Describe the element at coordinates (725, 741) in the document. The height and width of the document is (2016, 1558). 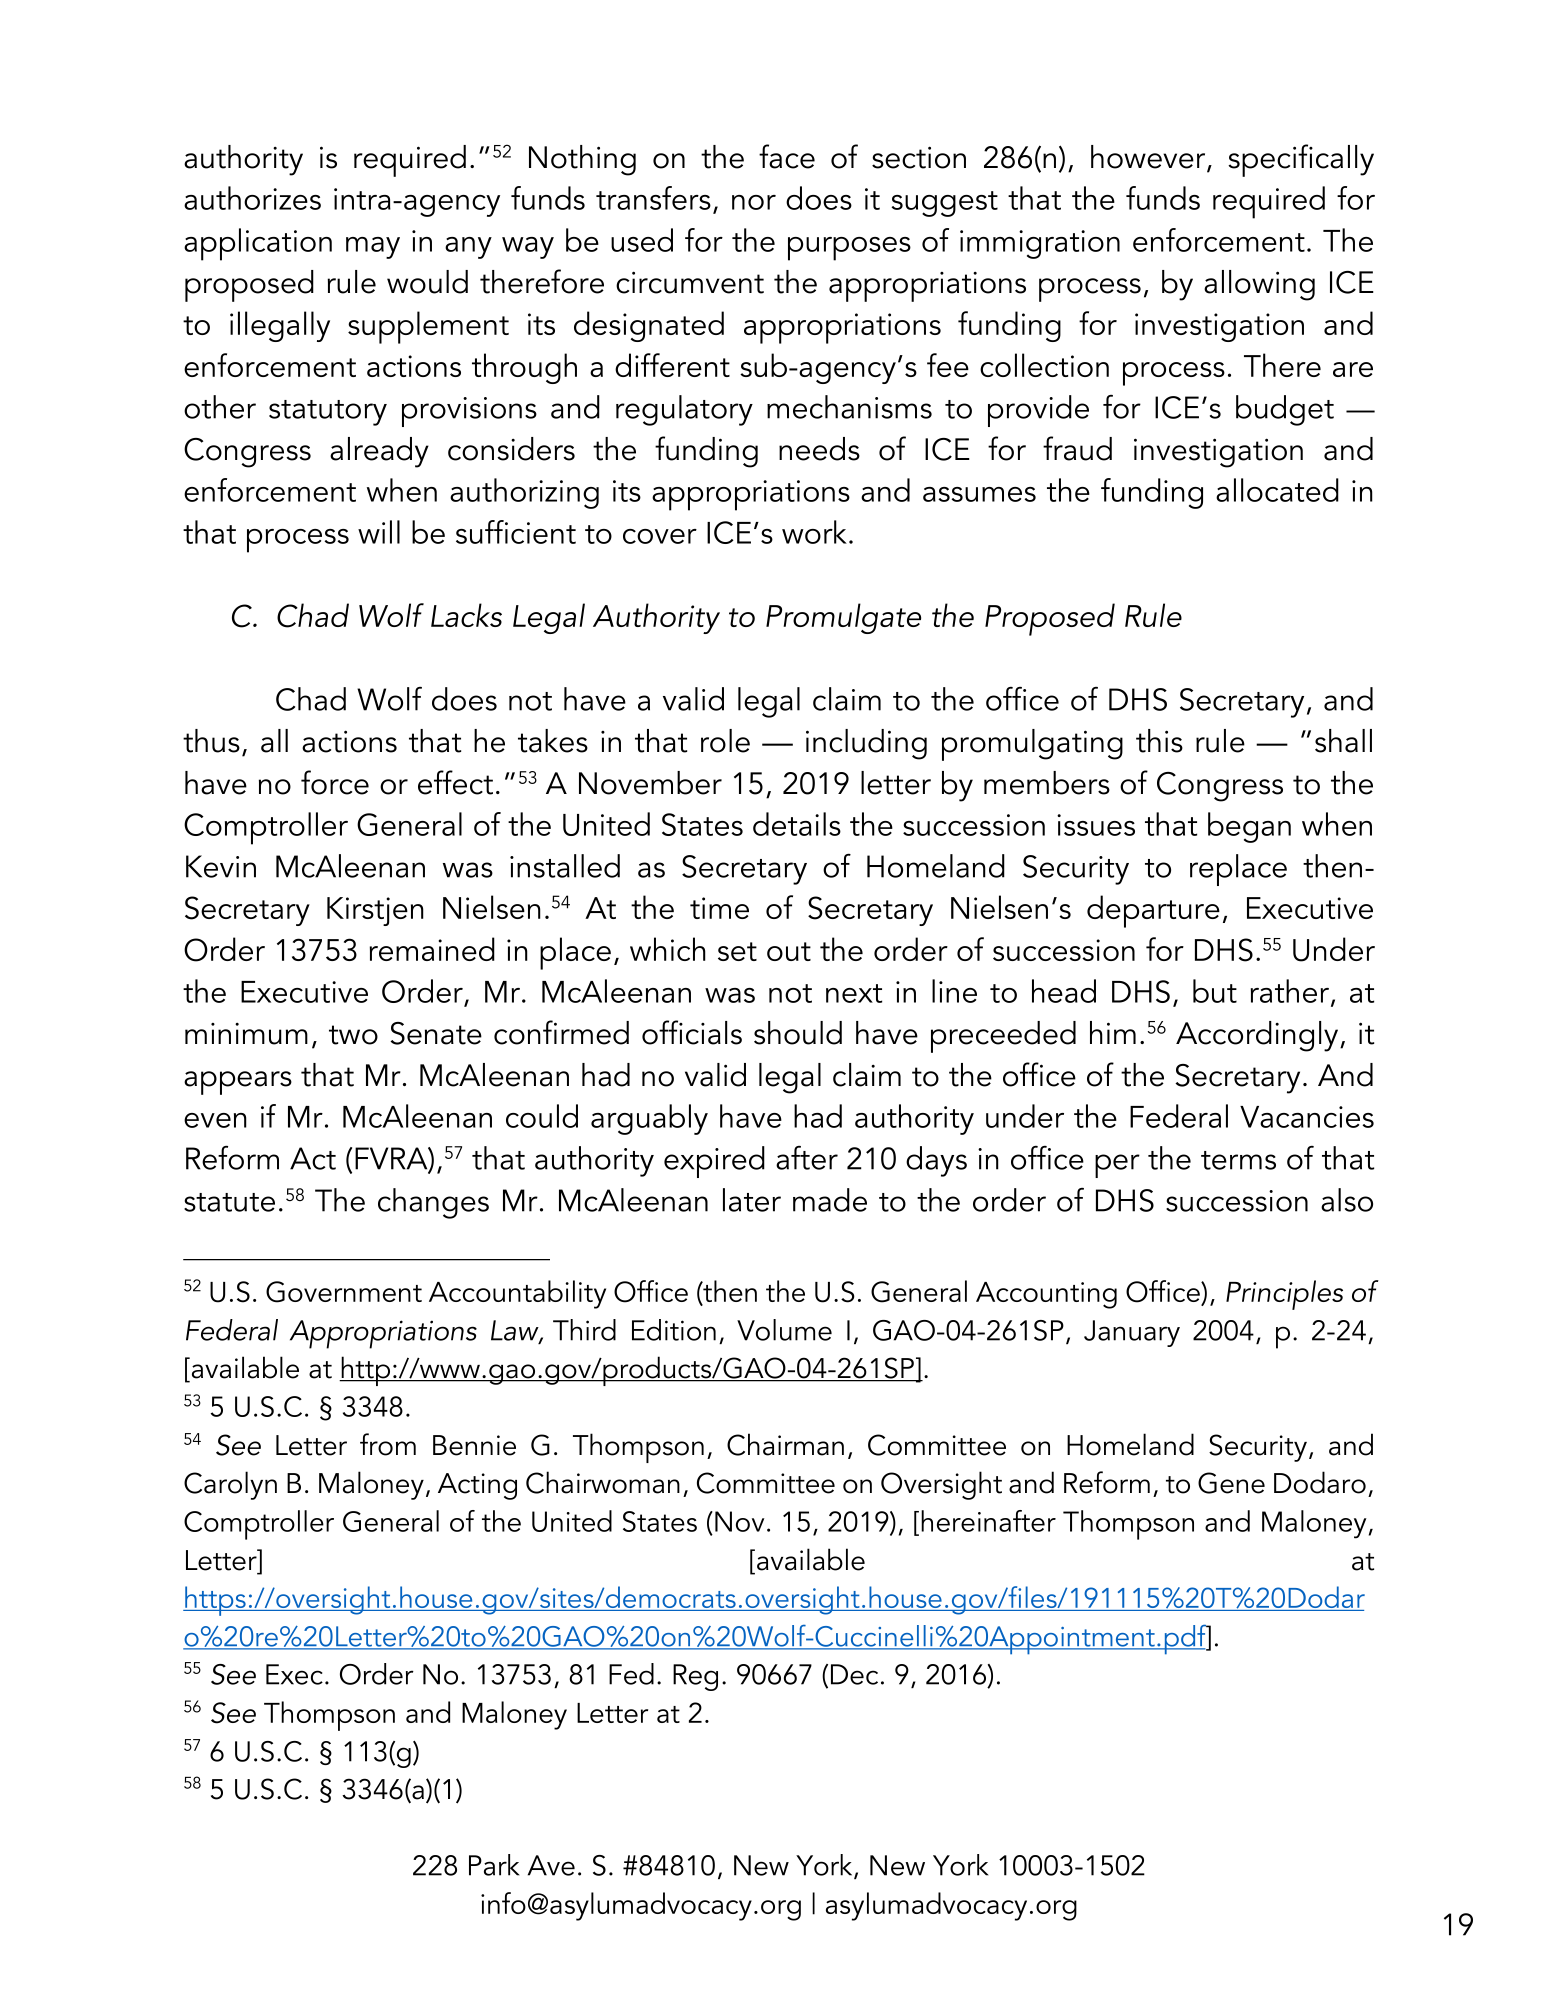
I see `role` at that location.
